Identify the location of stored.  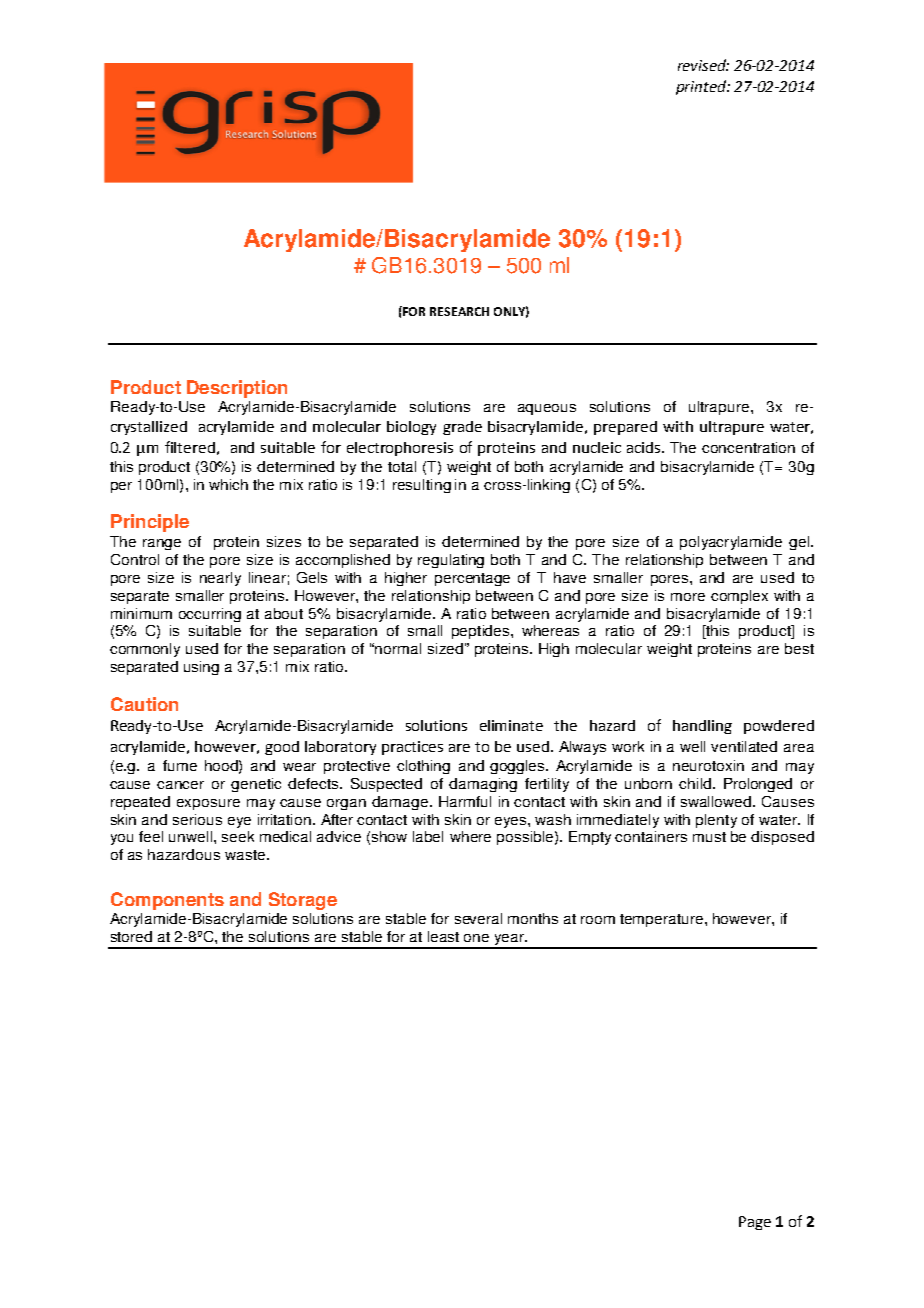
(131, 936).
